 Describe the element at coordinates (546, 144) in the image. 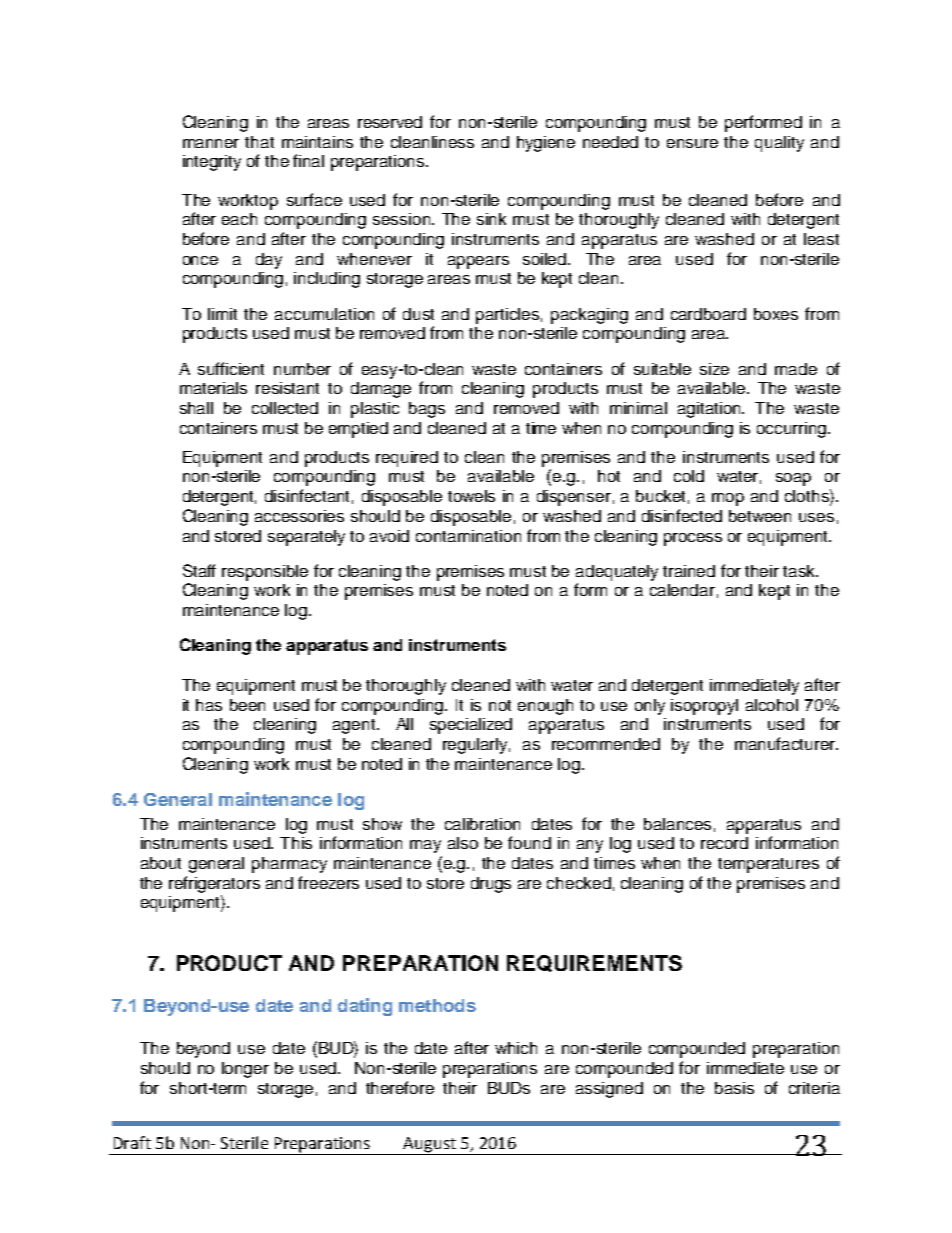

I see `hygiene` at that location.
